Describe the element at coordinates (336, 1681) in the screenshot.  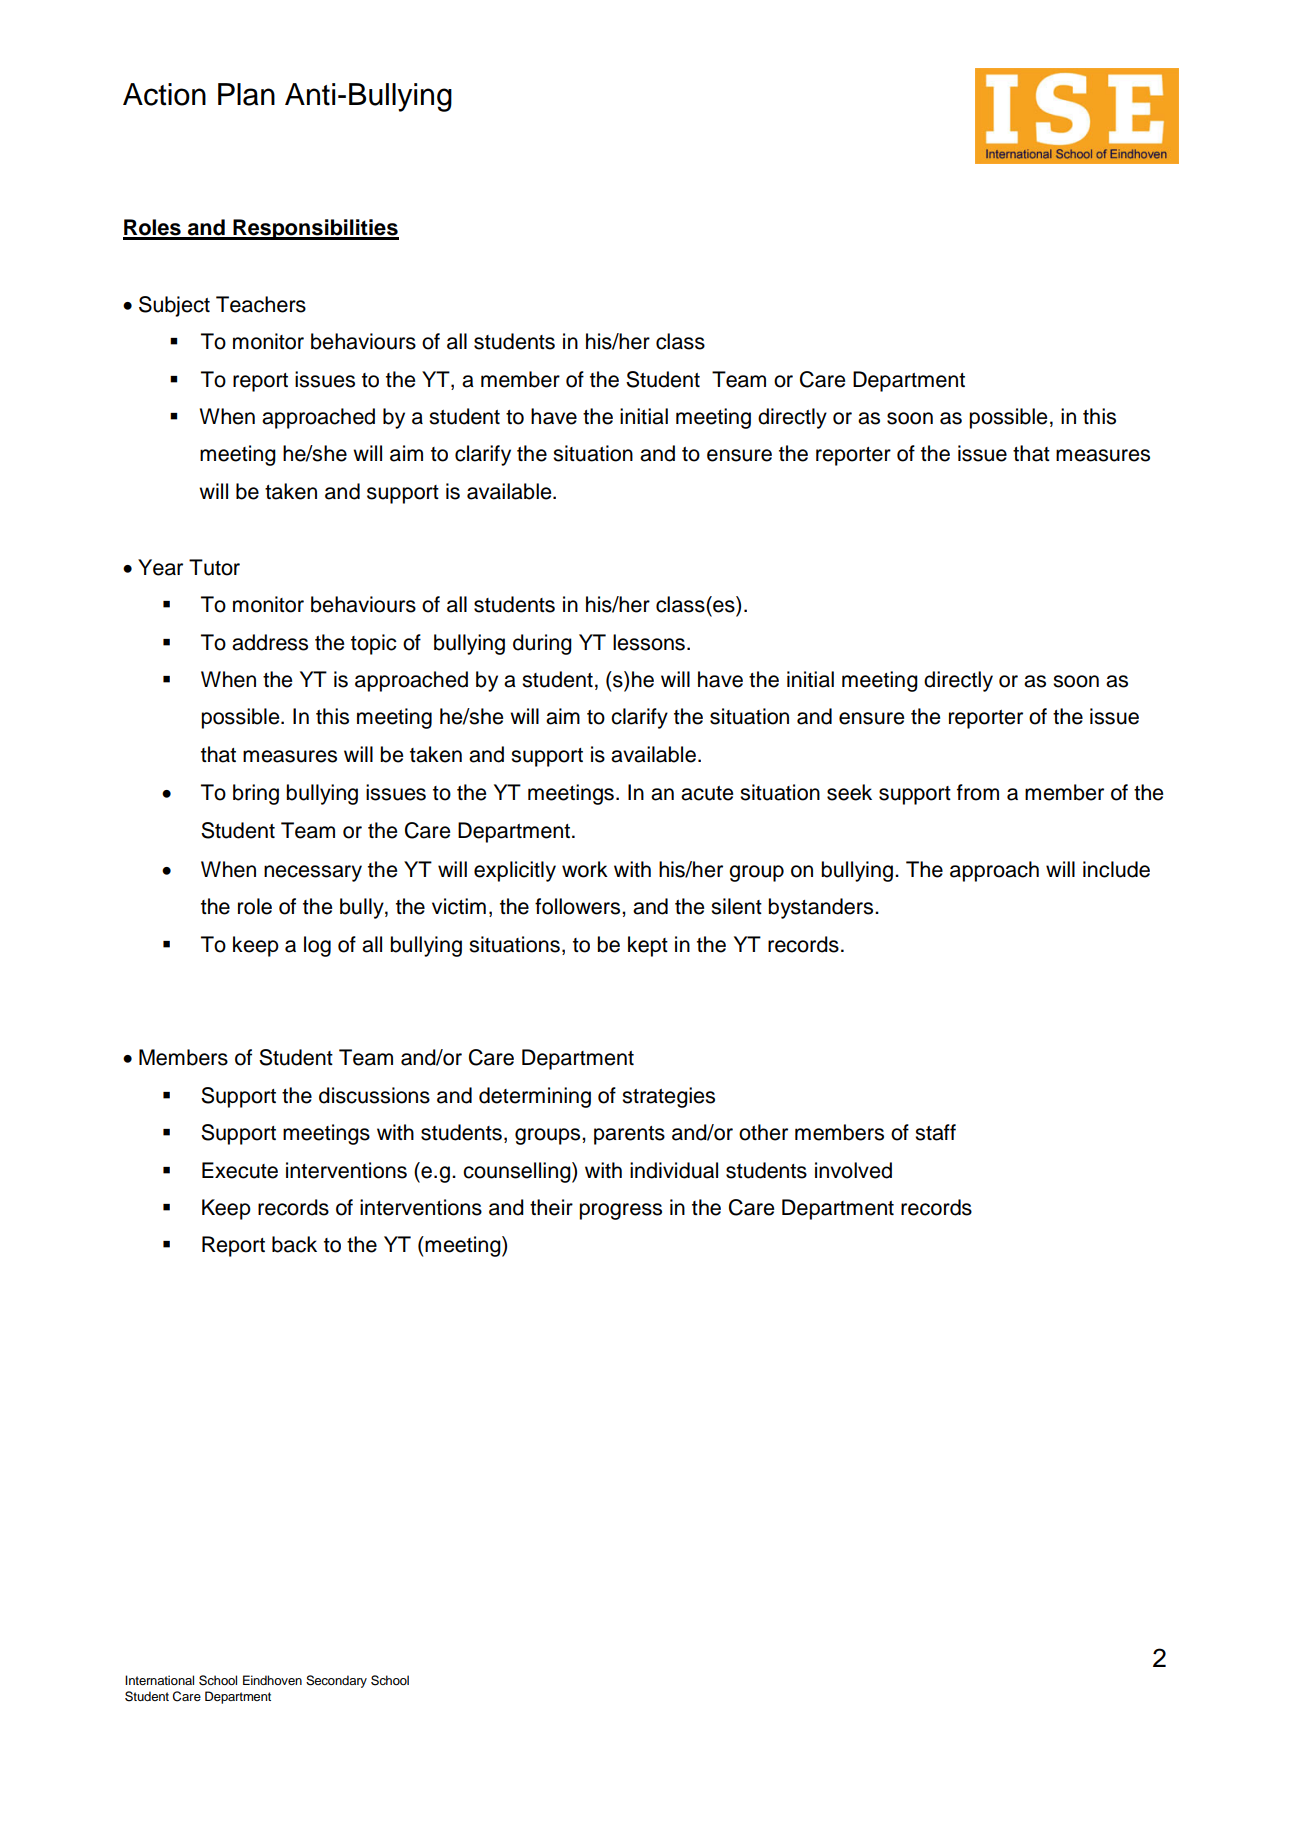
I see `Secondary` at that location.
